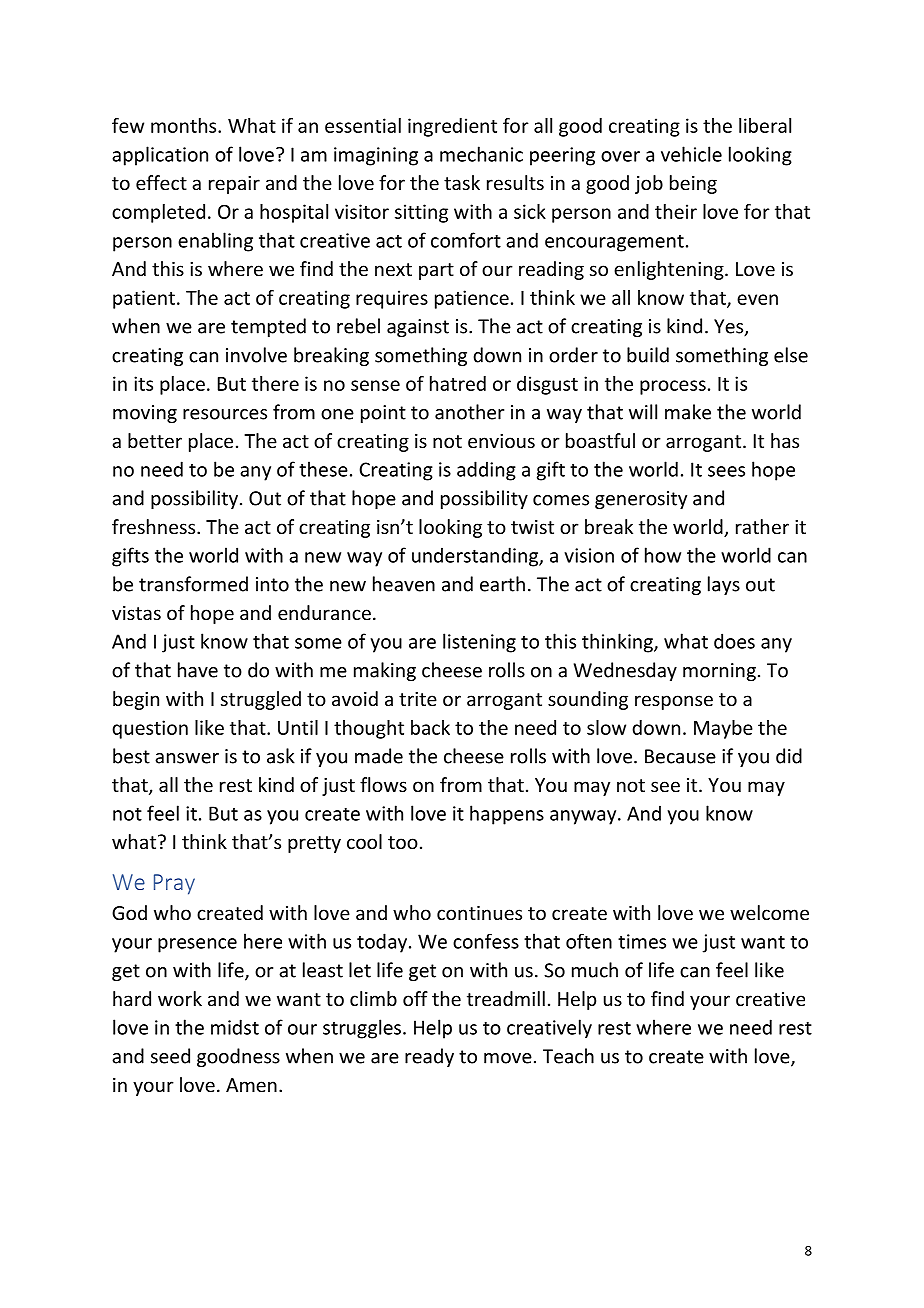 The width and height of the screenshot is (924, 1308). What do you see at coordinates (429, 1057) in the screenshot?
I see `ready` at bounding box center [429, 1057].
